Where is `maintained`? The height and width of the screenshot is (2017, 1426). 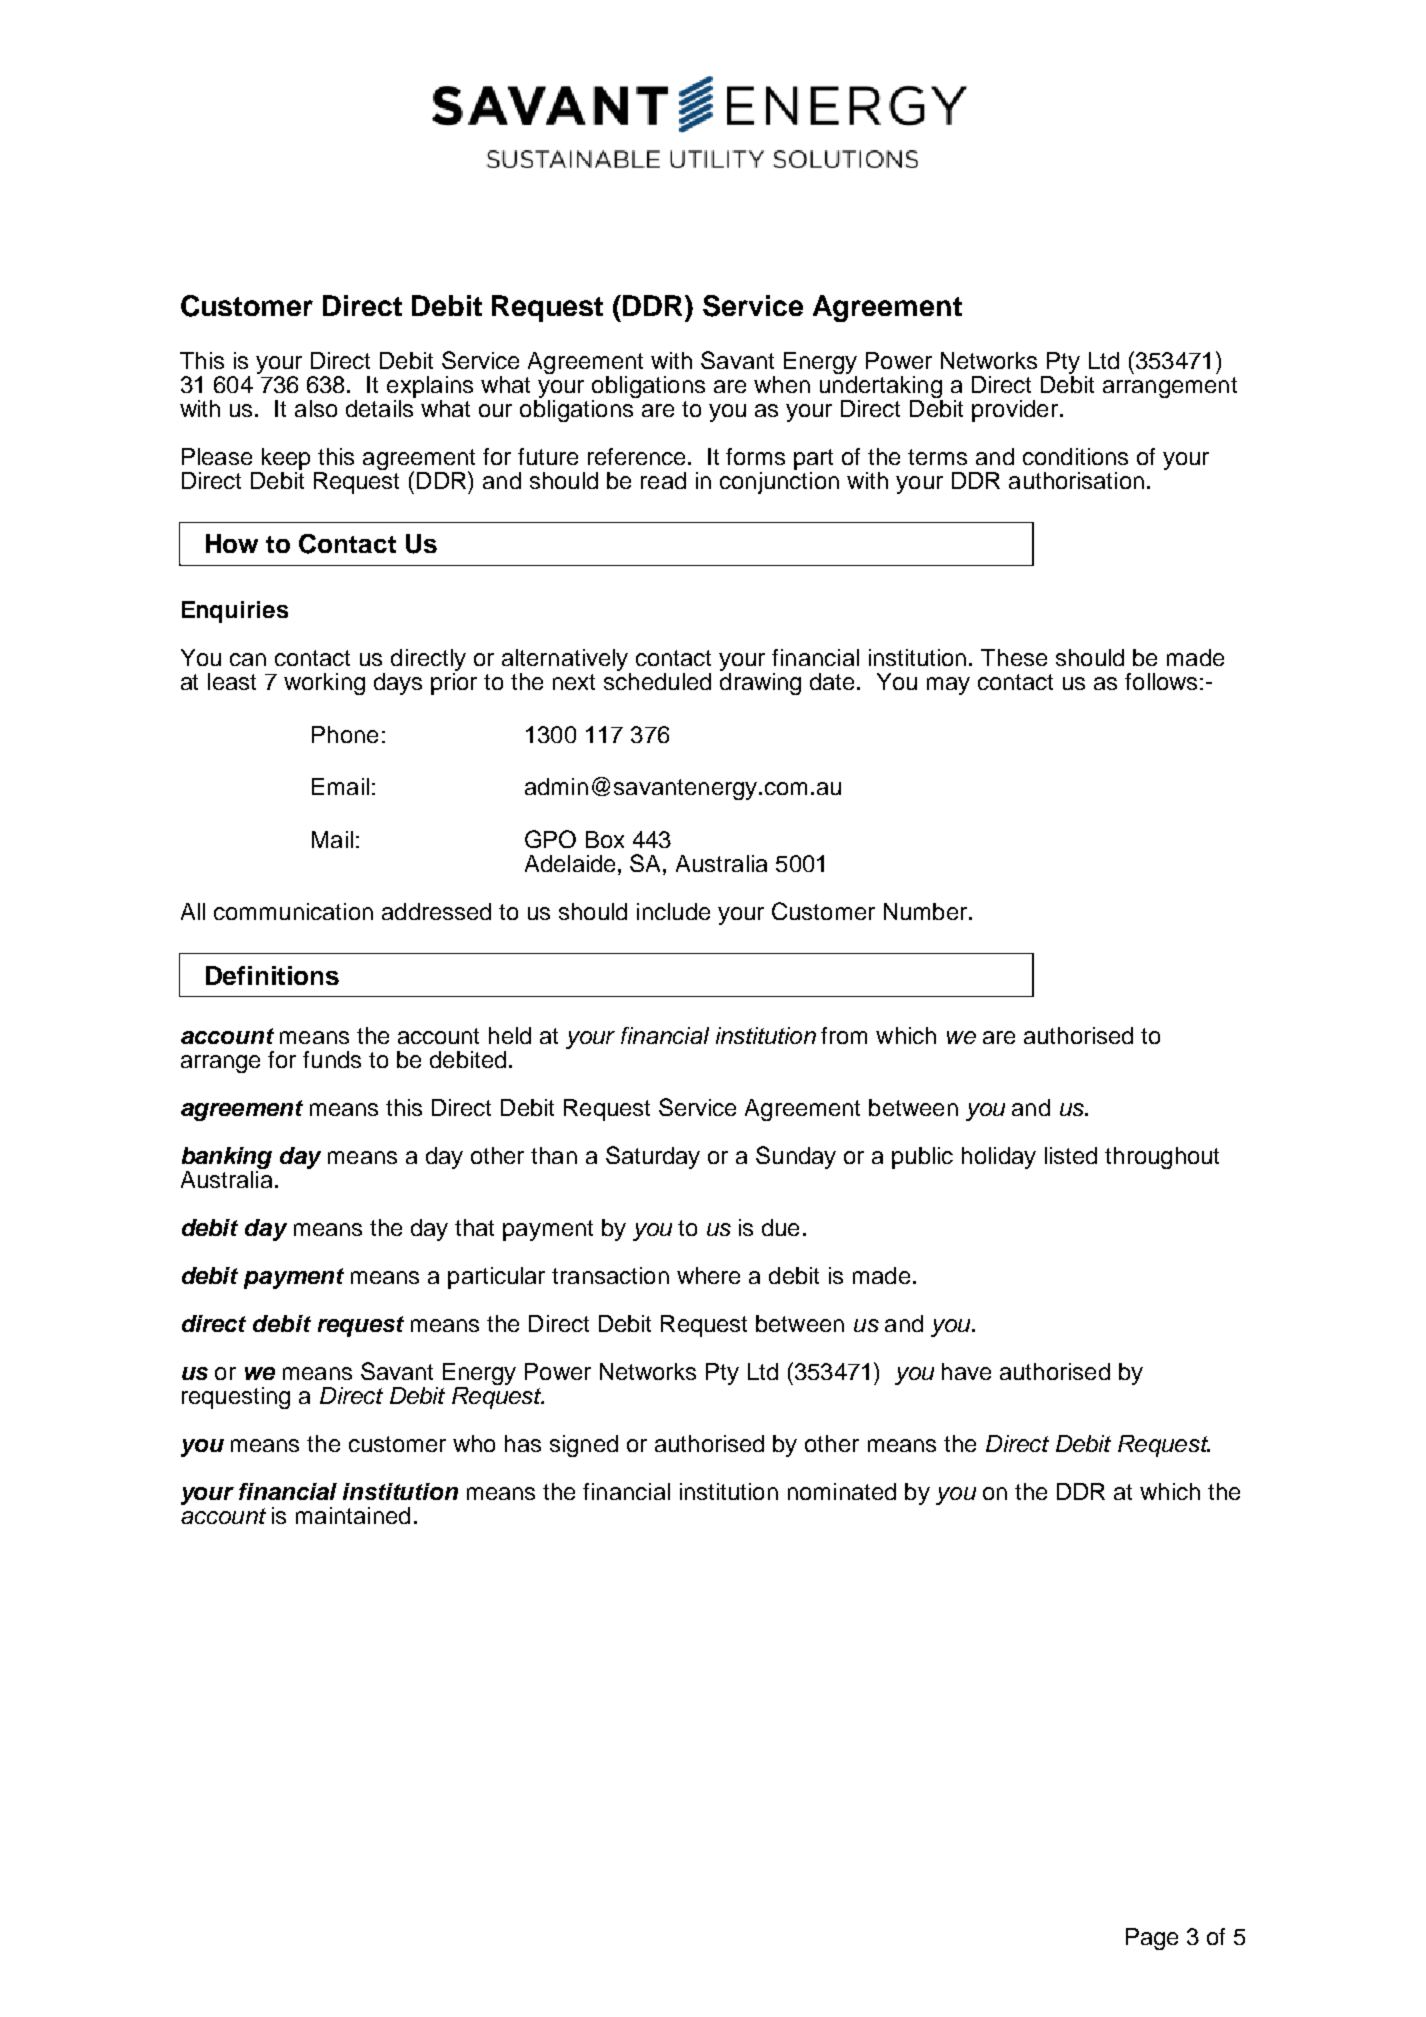
maintained is located at coordinates (353, 1515).
